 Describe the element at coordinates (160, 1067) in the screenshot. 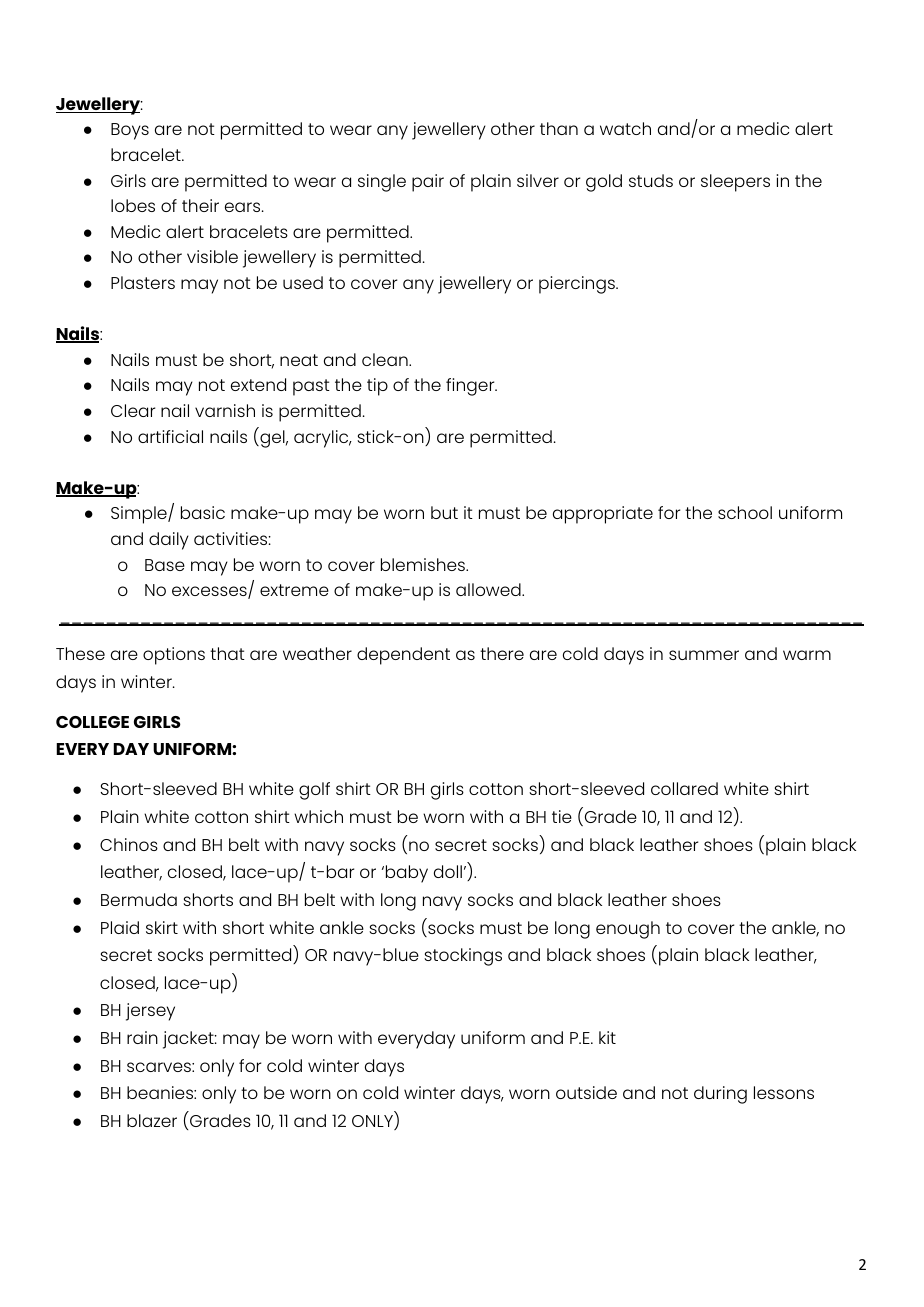

I see `scarves` at that location.
